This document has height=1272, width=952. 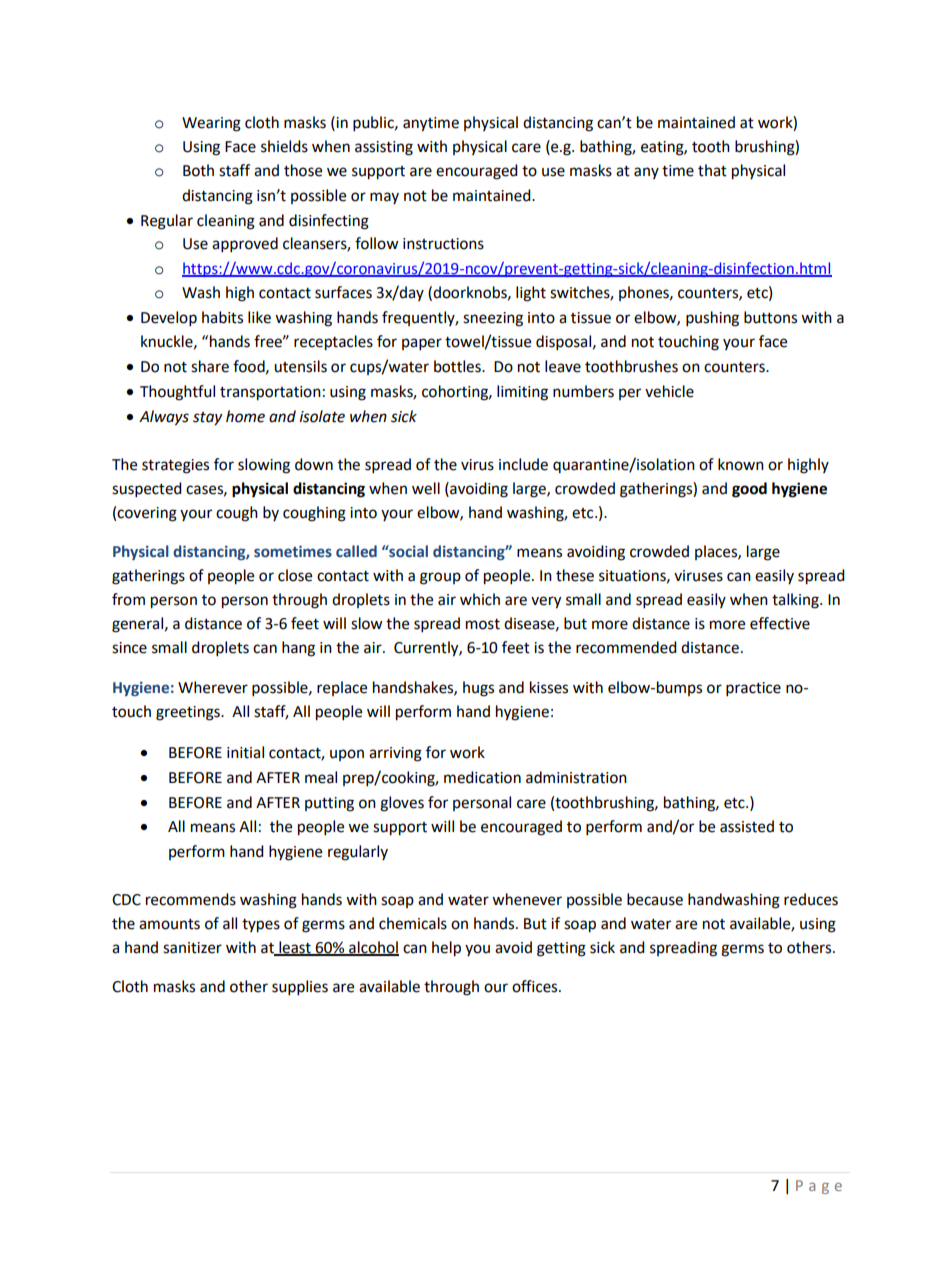 I want to click on assisting, so click(x=384, y=148).
